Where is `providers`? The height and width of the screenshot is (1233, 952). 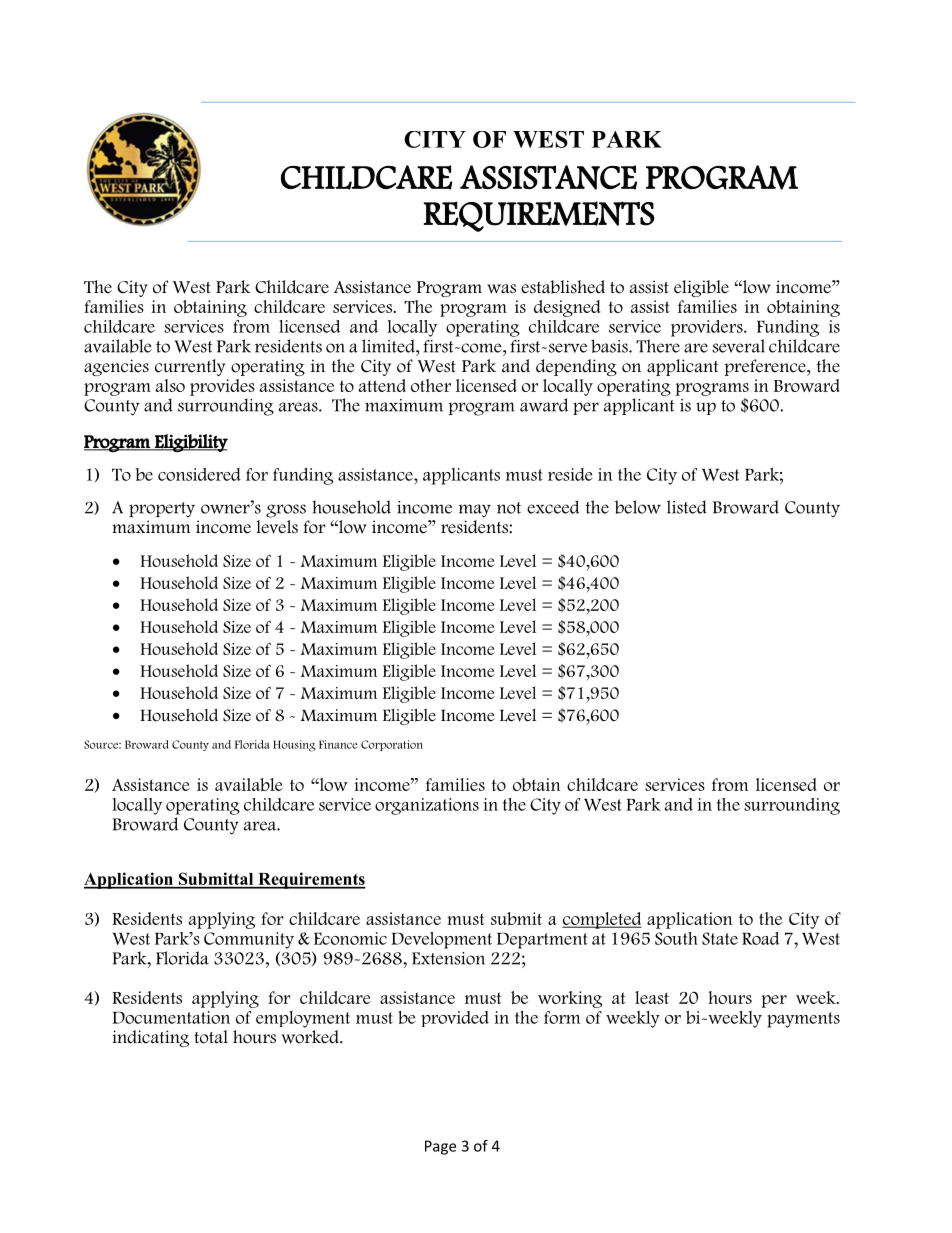
providers is located at coordinates (708, 328).
